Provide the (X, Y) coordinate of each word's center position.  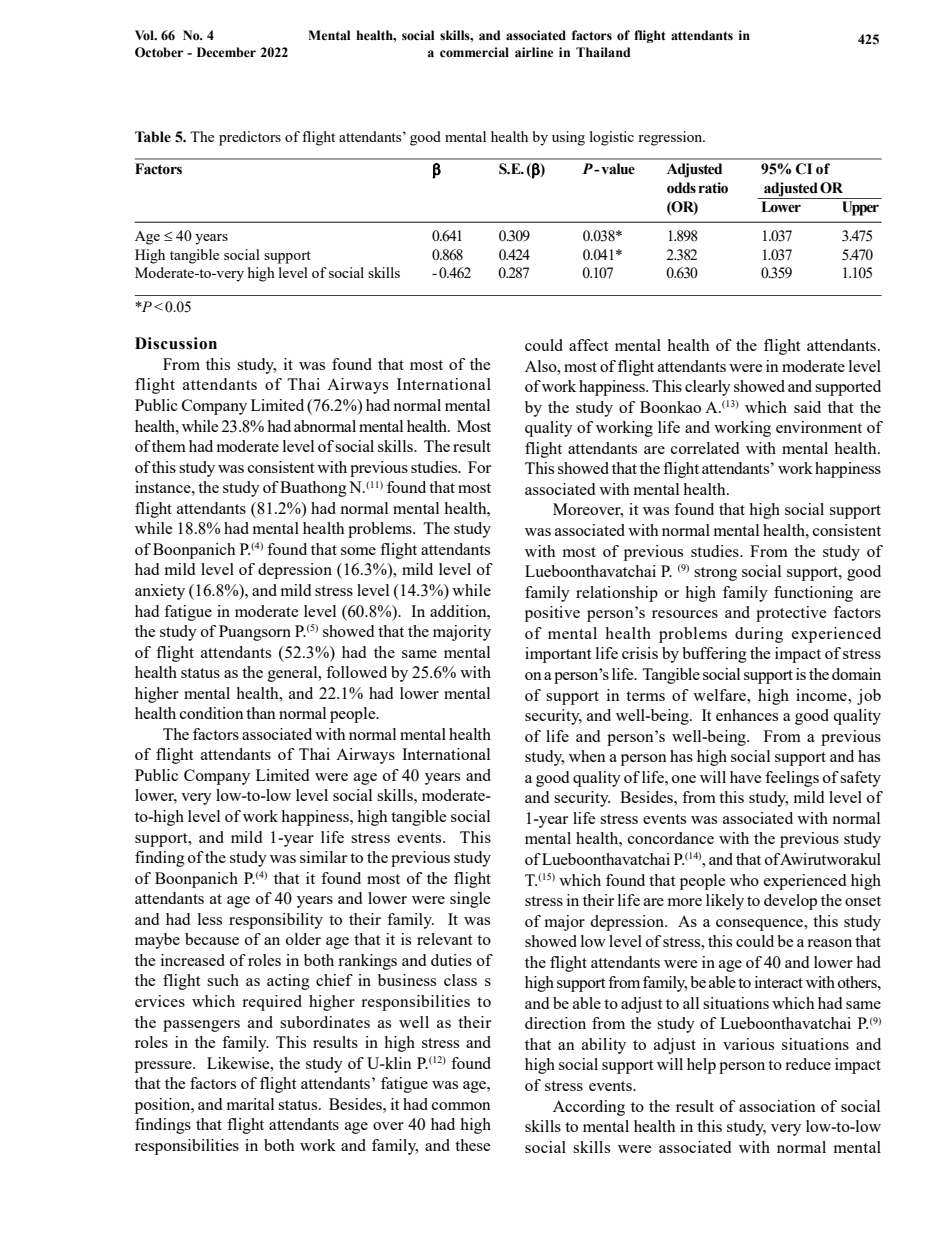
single (470, 900)
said (807, 407)
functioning (813, 594)
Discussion (176, 343)
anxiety (160, 592)
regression (671, 138)
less (210, 919)
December (226, 52)
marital (250, 1104)
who (744, 880)
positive (552, 614)
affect (588, 345)
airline (534, 52)
